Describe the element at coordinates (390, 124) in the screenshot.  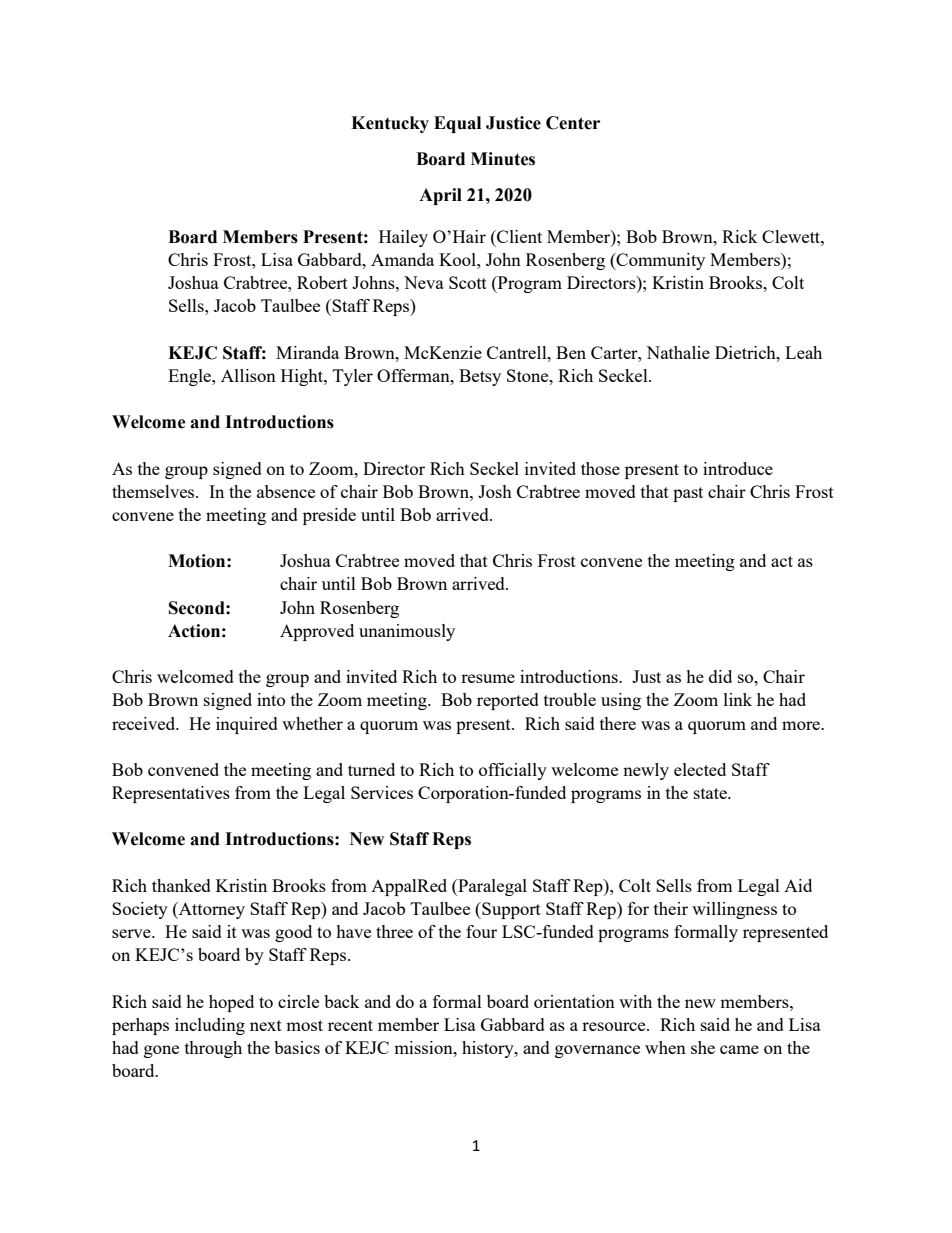
I see `Kentucky` at that location.
